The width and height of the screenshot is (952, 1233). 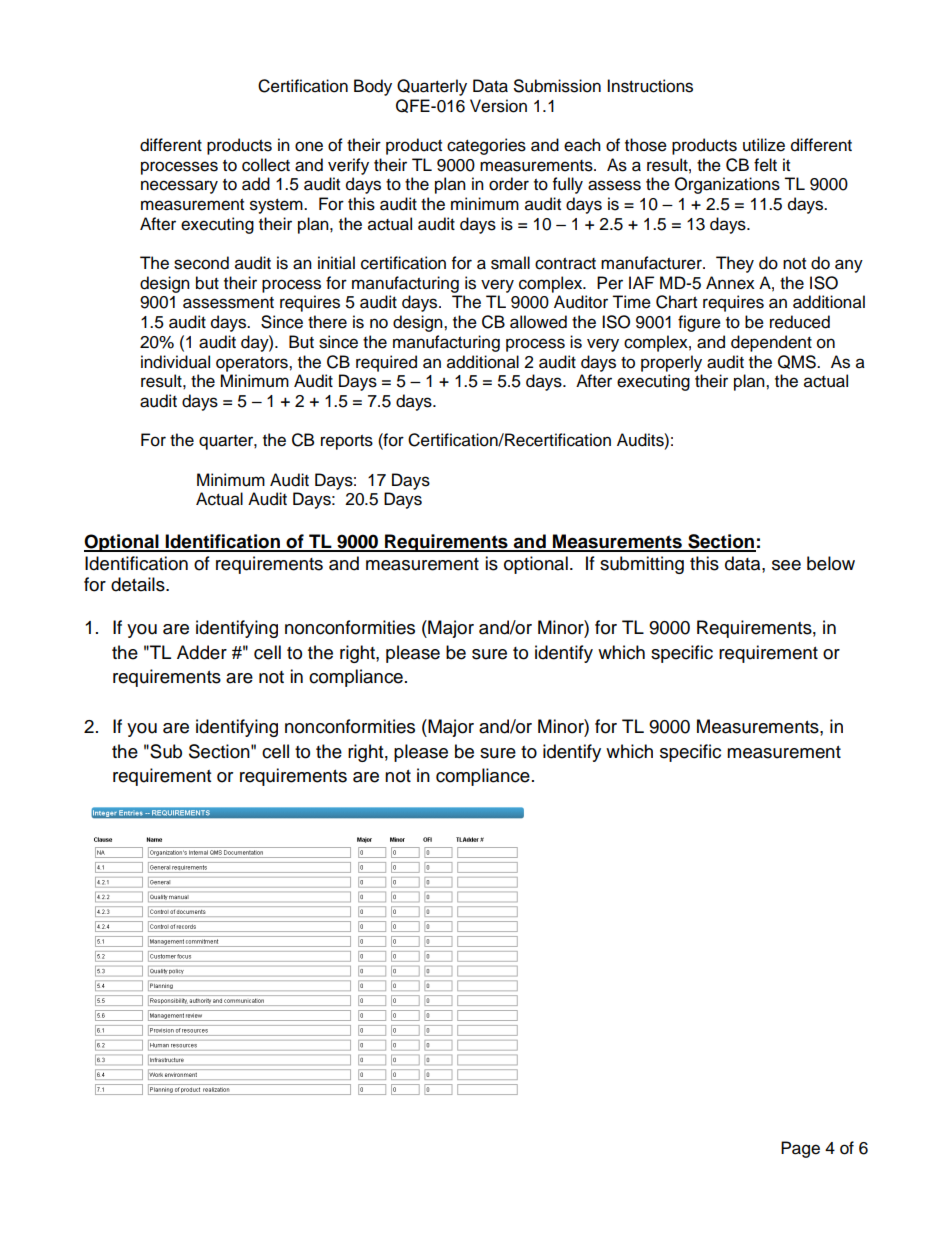 What do you see at coordinates (498, 106) in the screenshot?
I see `Version` at bounding box center [498, 106].
